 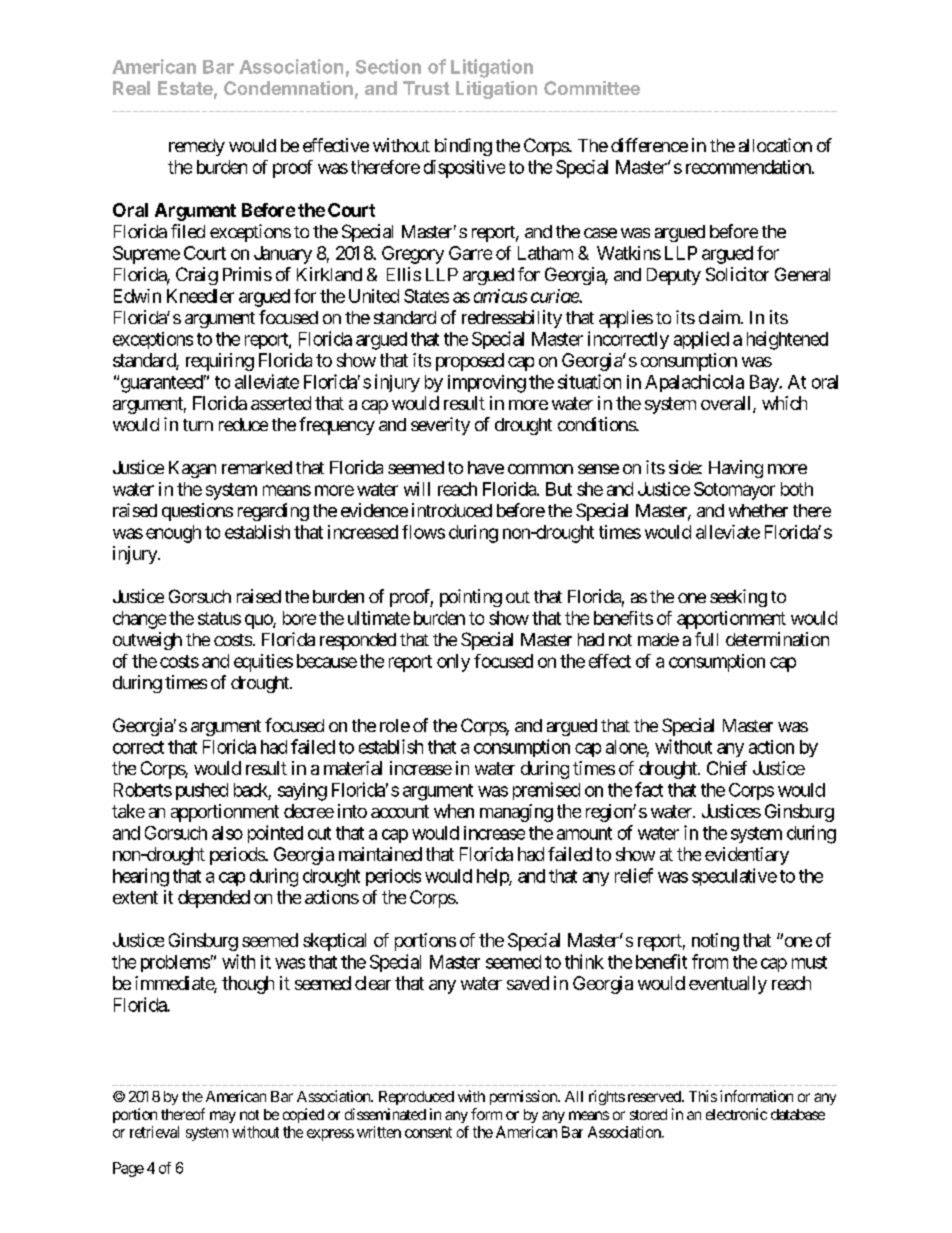 I want to click on Trust, so click(x=426, y=88).
